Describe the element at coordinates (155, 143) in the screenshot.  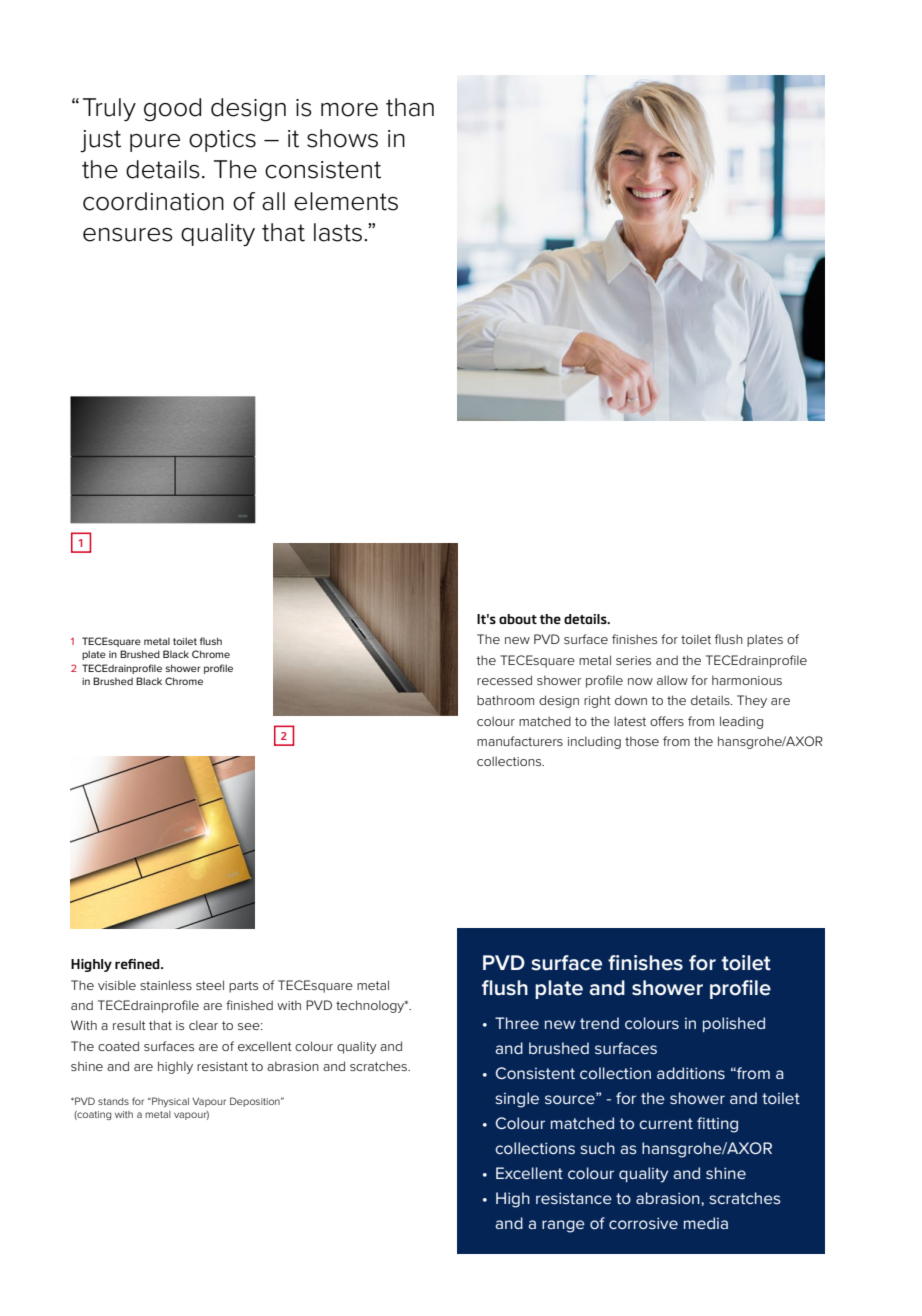
I see `pure` at that location.
